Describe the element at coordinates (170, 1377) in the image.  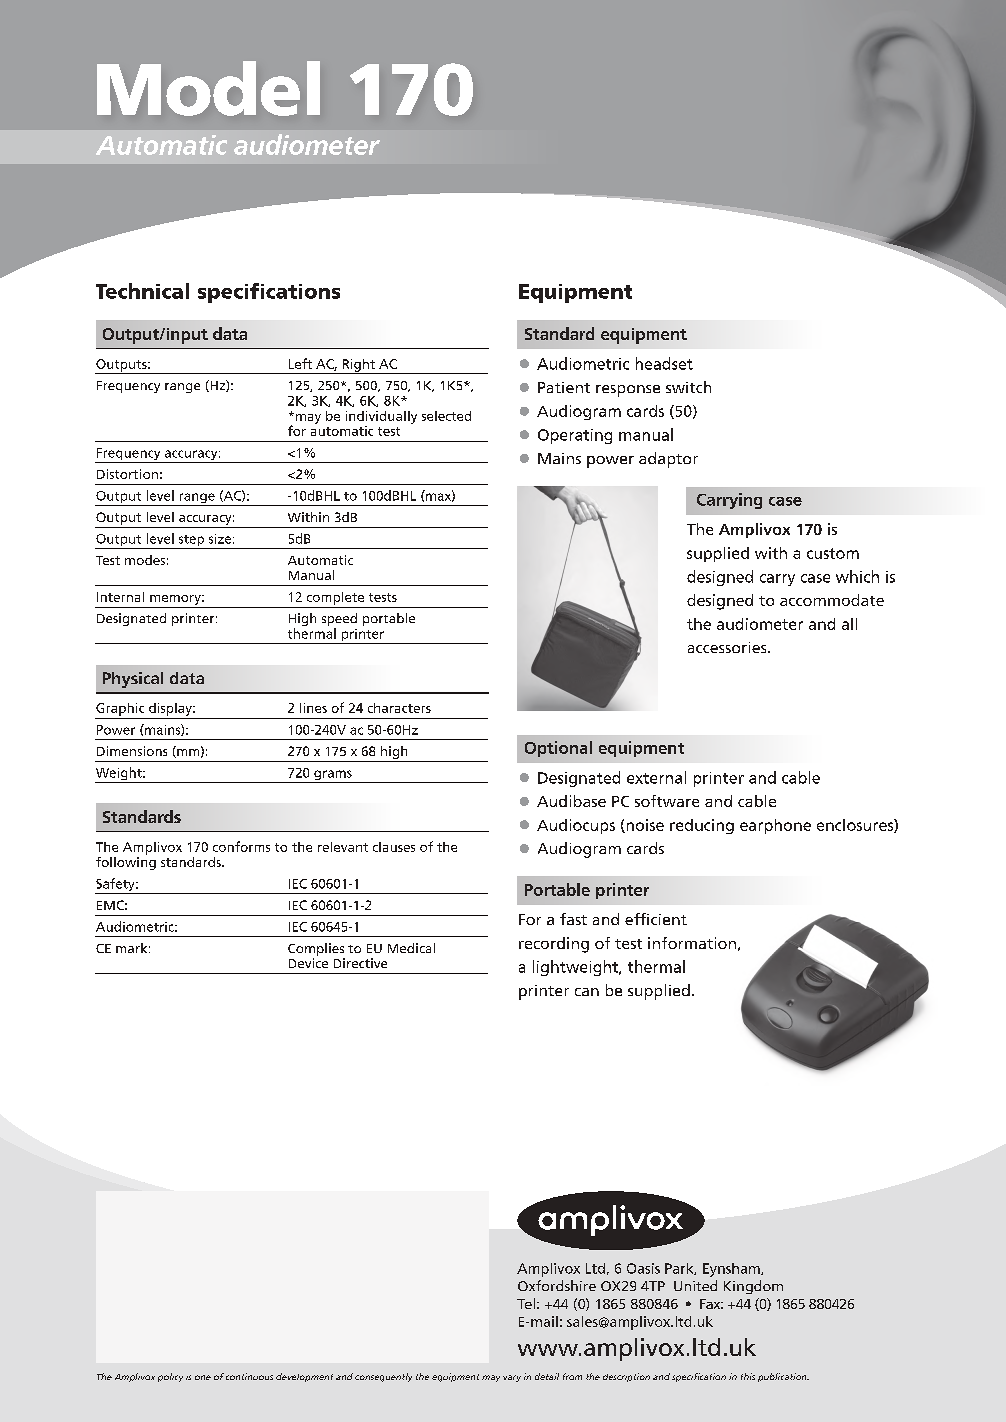
I see `policy` at that location.
